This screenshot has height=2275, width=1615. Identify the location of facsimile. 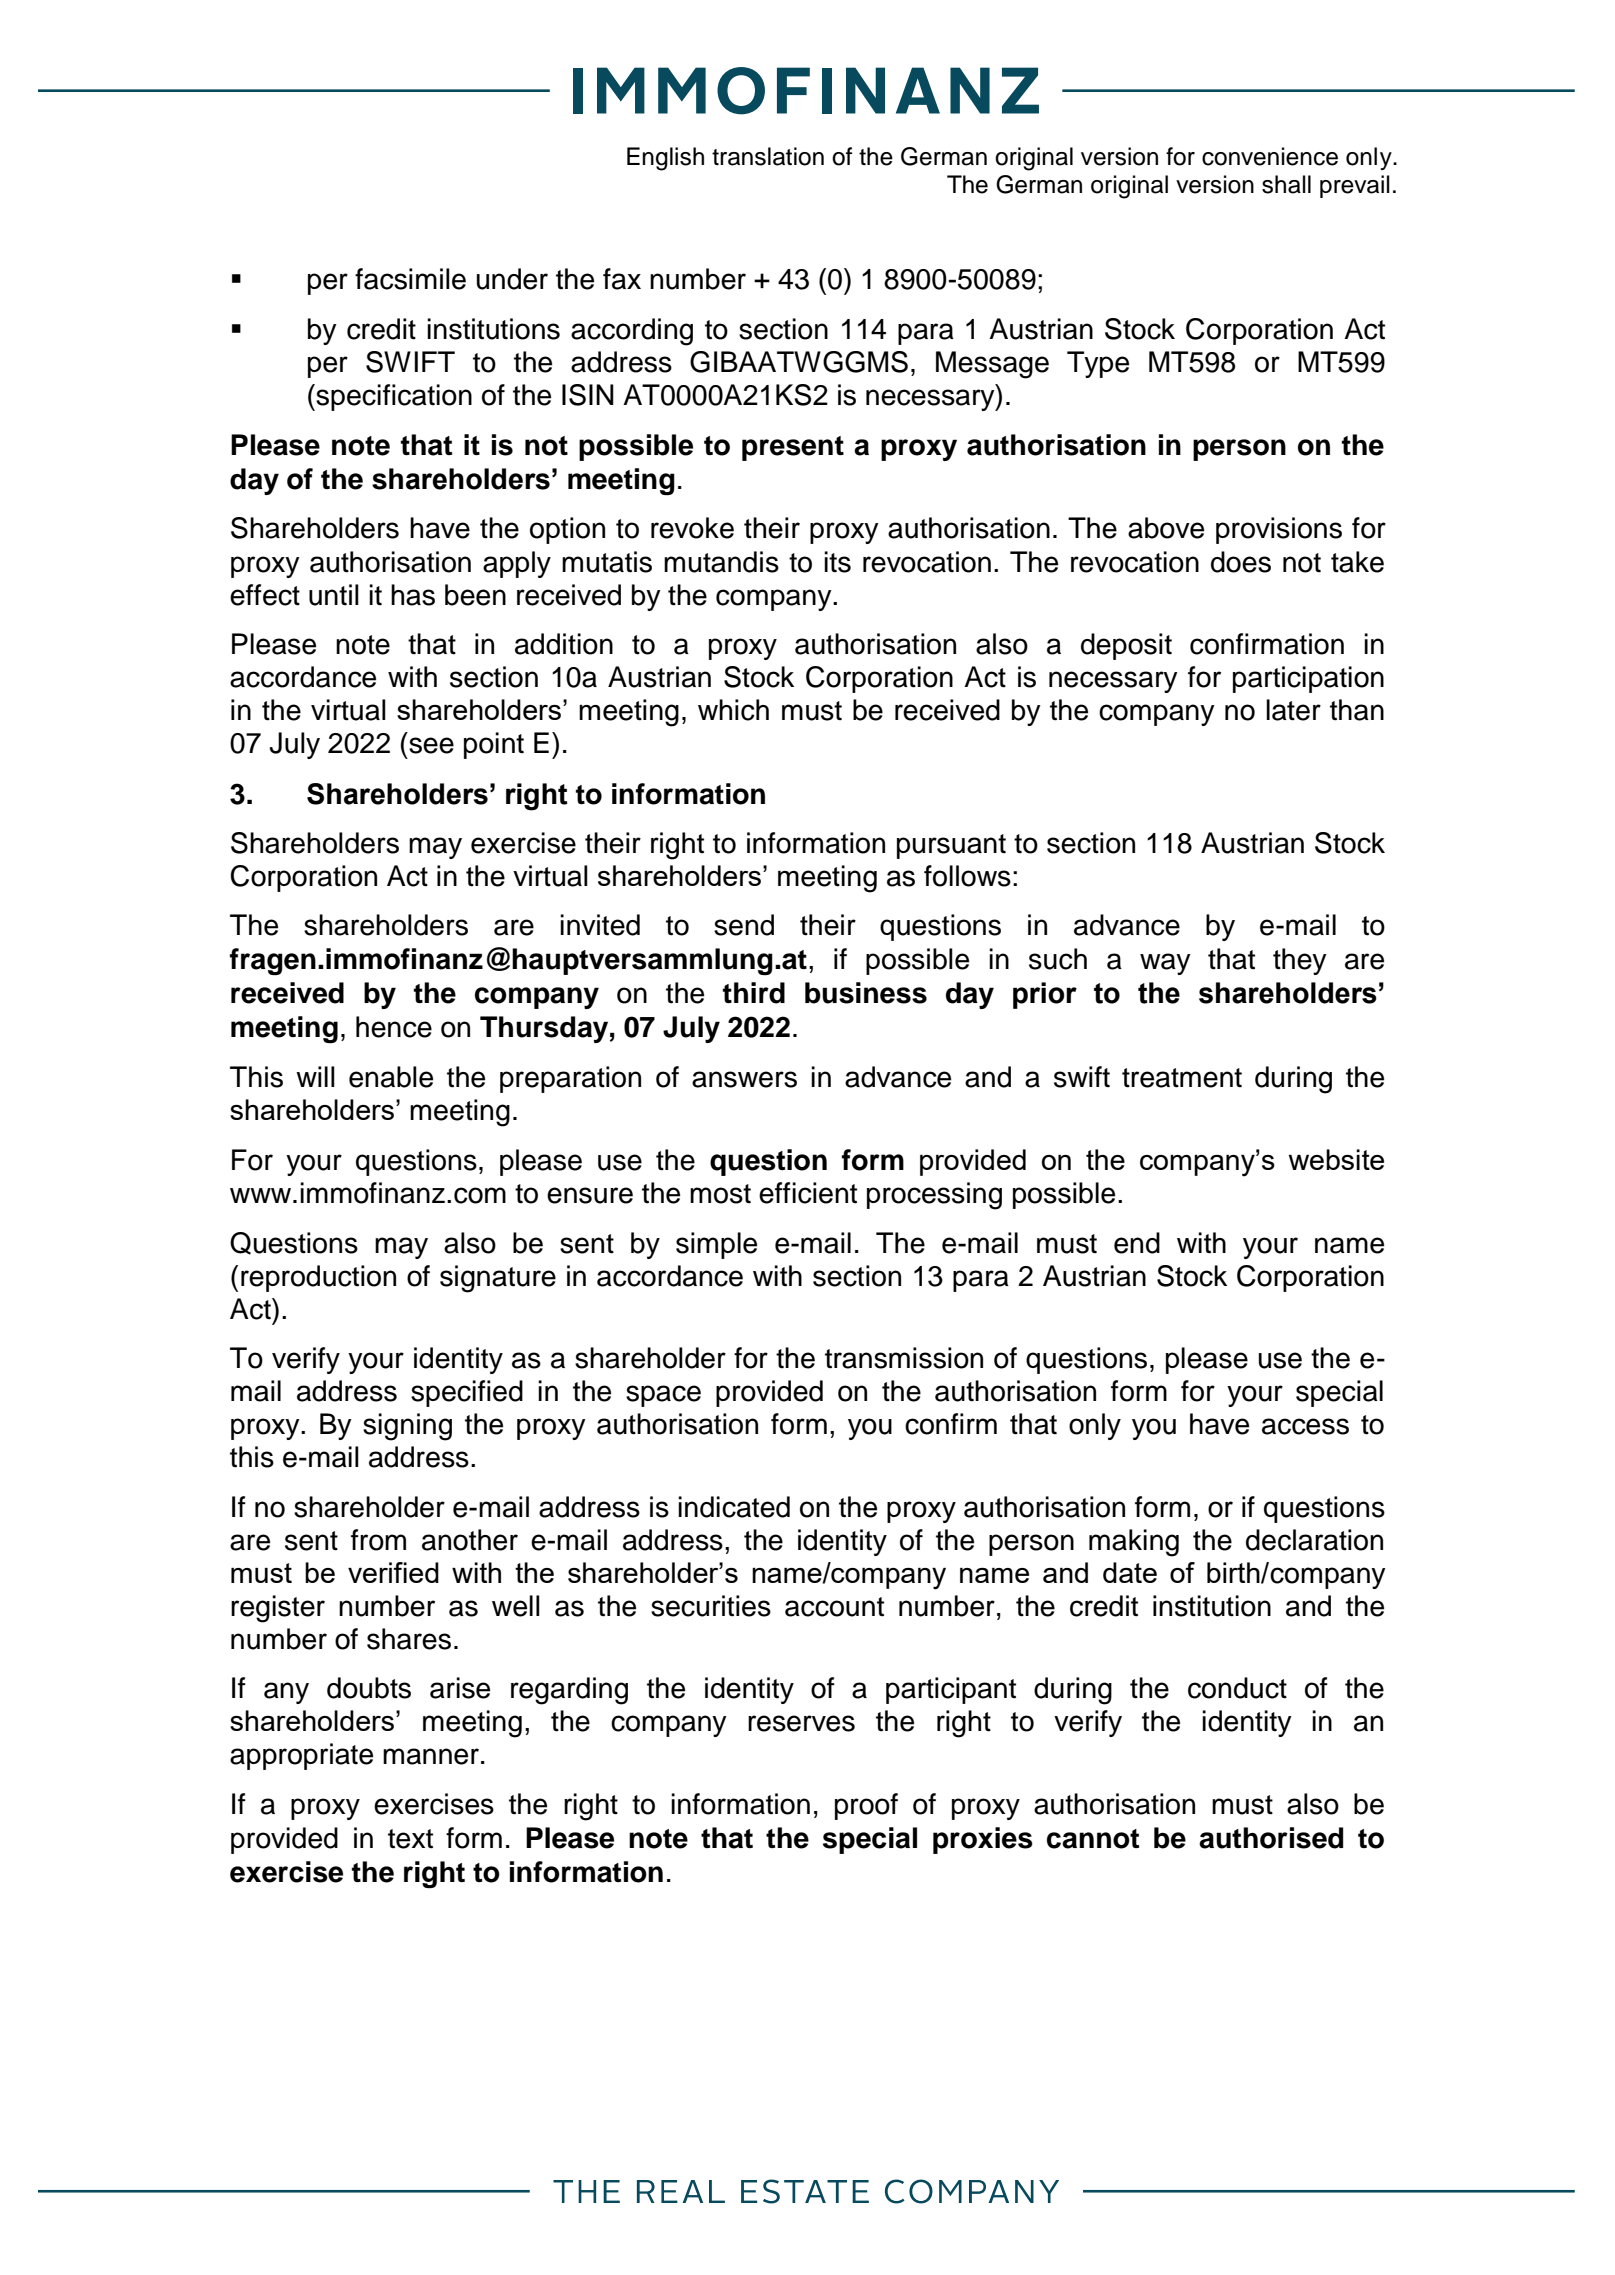
(410, 279).
